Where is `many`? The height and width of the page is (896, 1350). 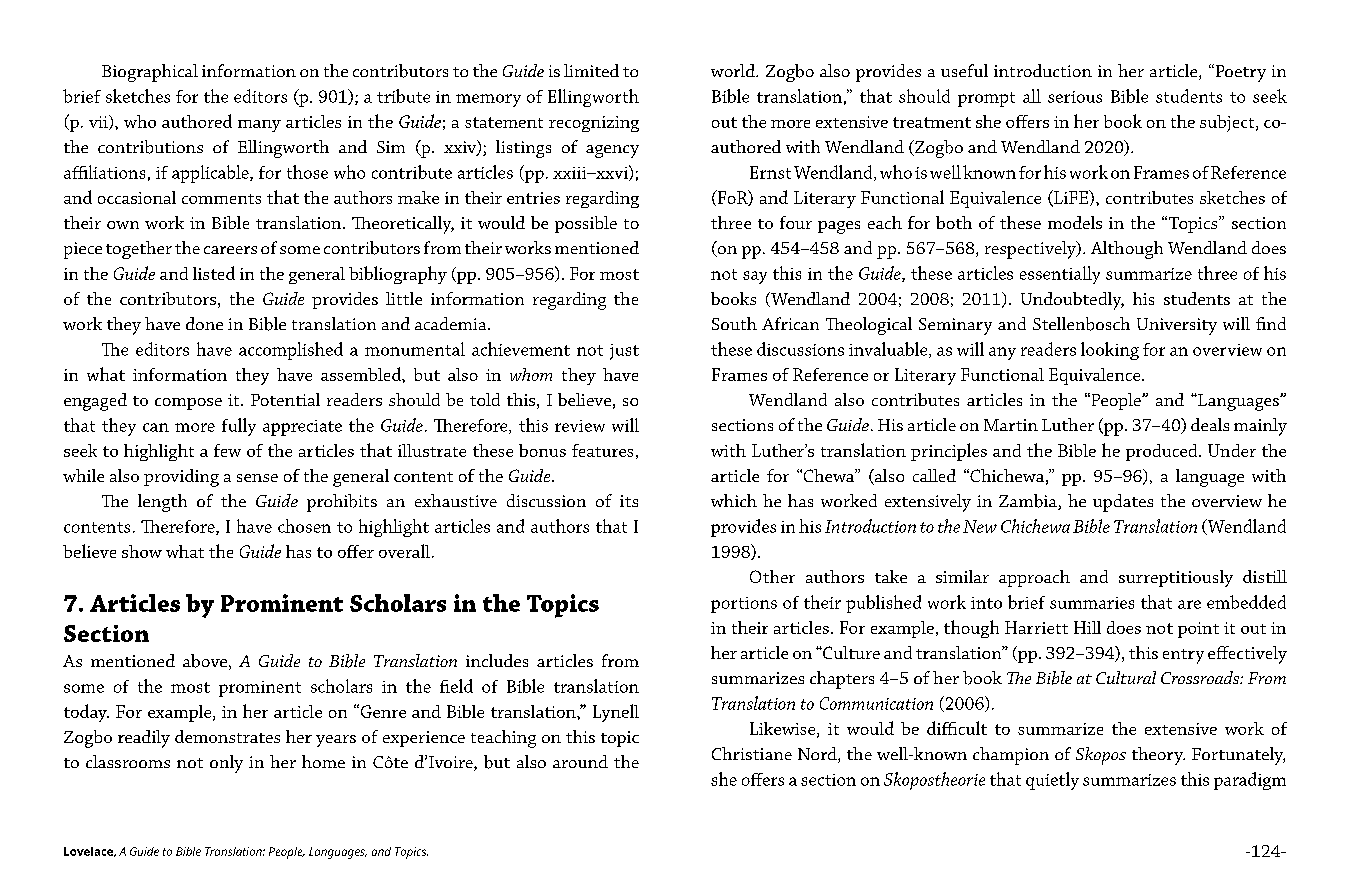
many is located at coordinates (259, 126).
